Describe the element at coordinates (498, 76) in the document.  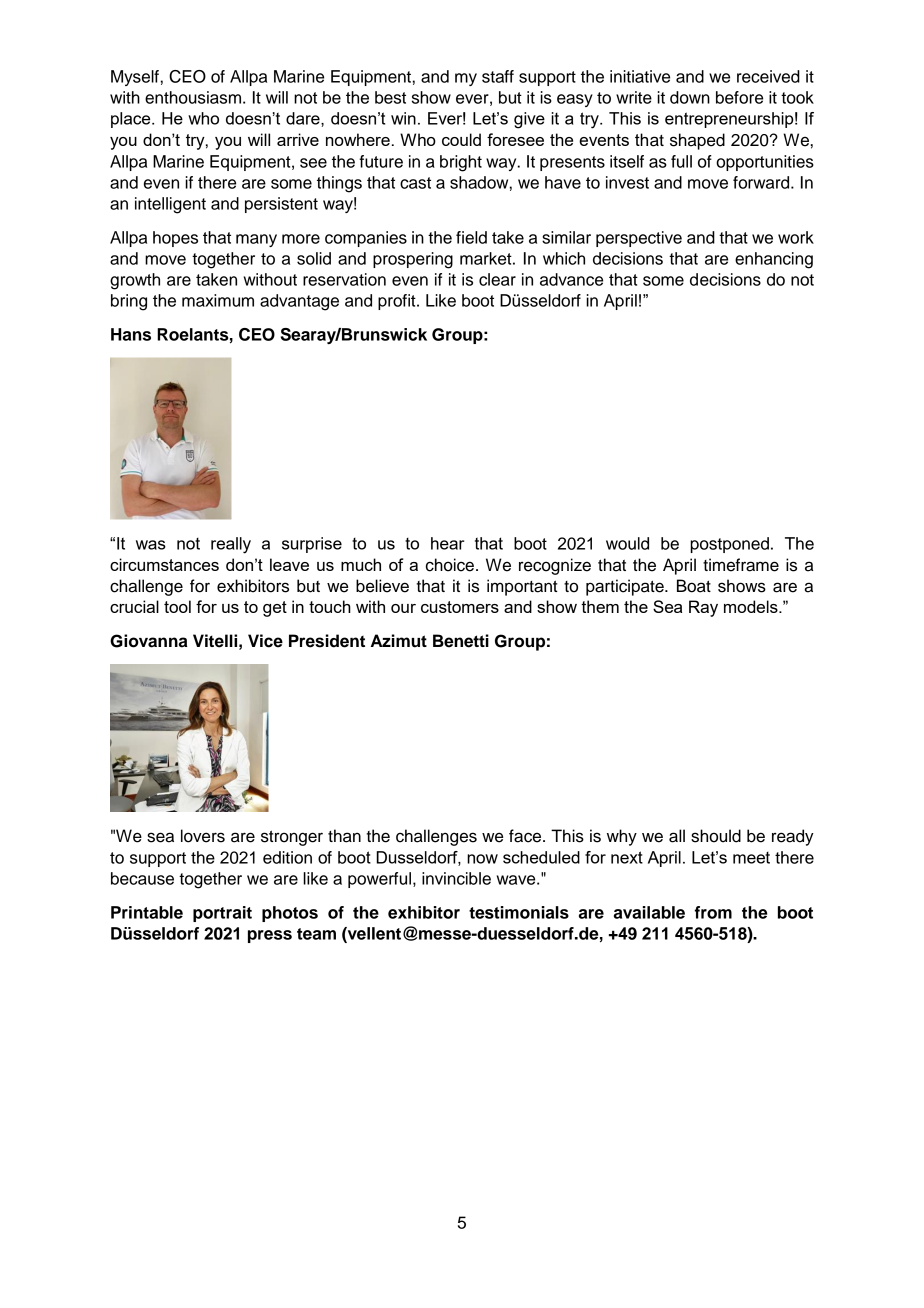
I see `staff` at that location.
